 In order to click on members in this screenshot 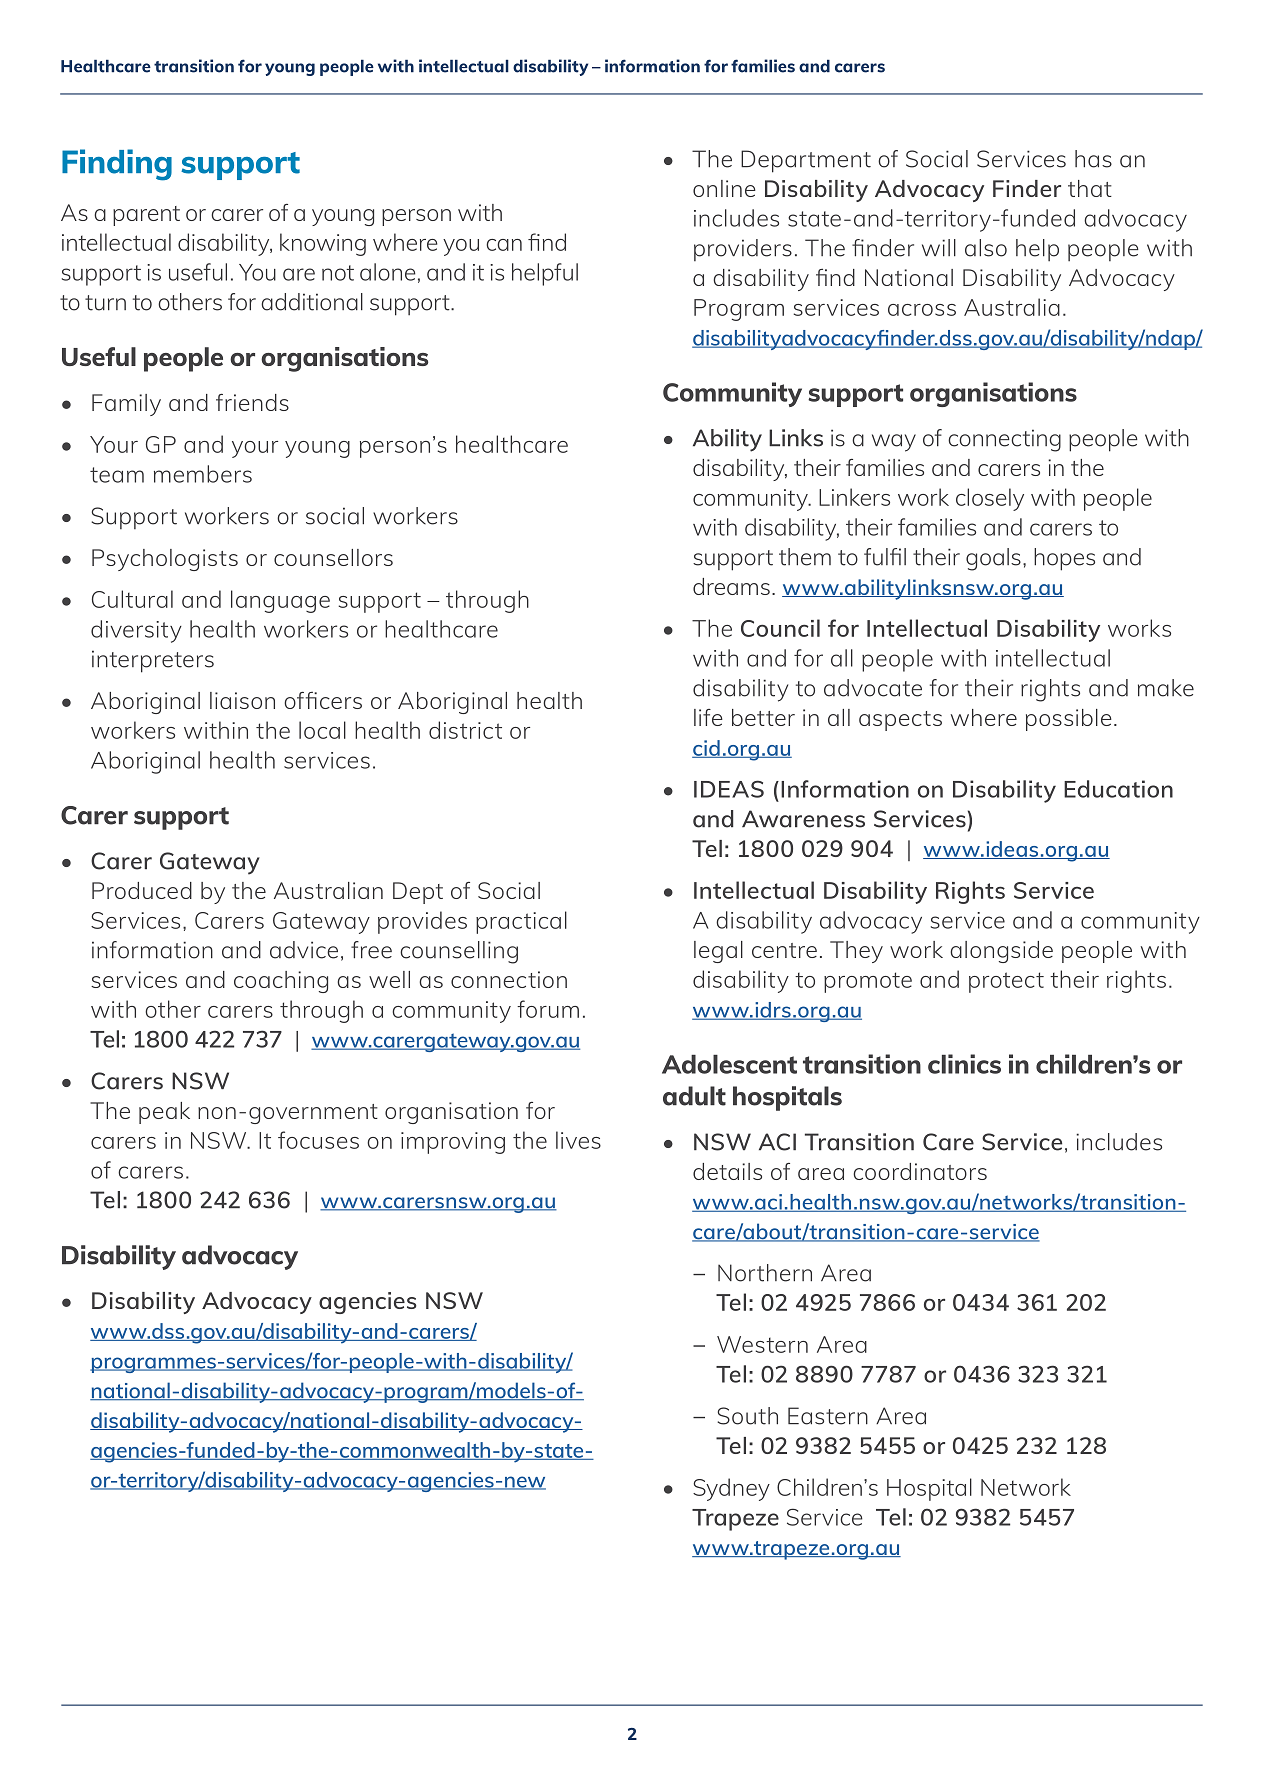, I will do `click(203, 474)`.
